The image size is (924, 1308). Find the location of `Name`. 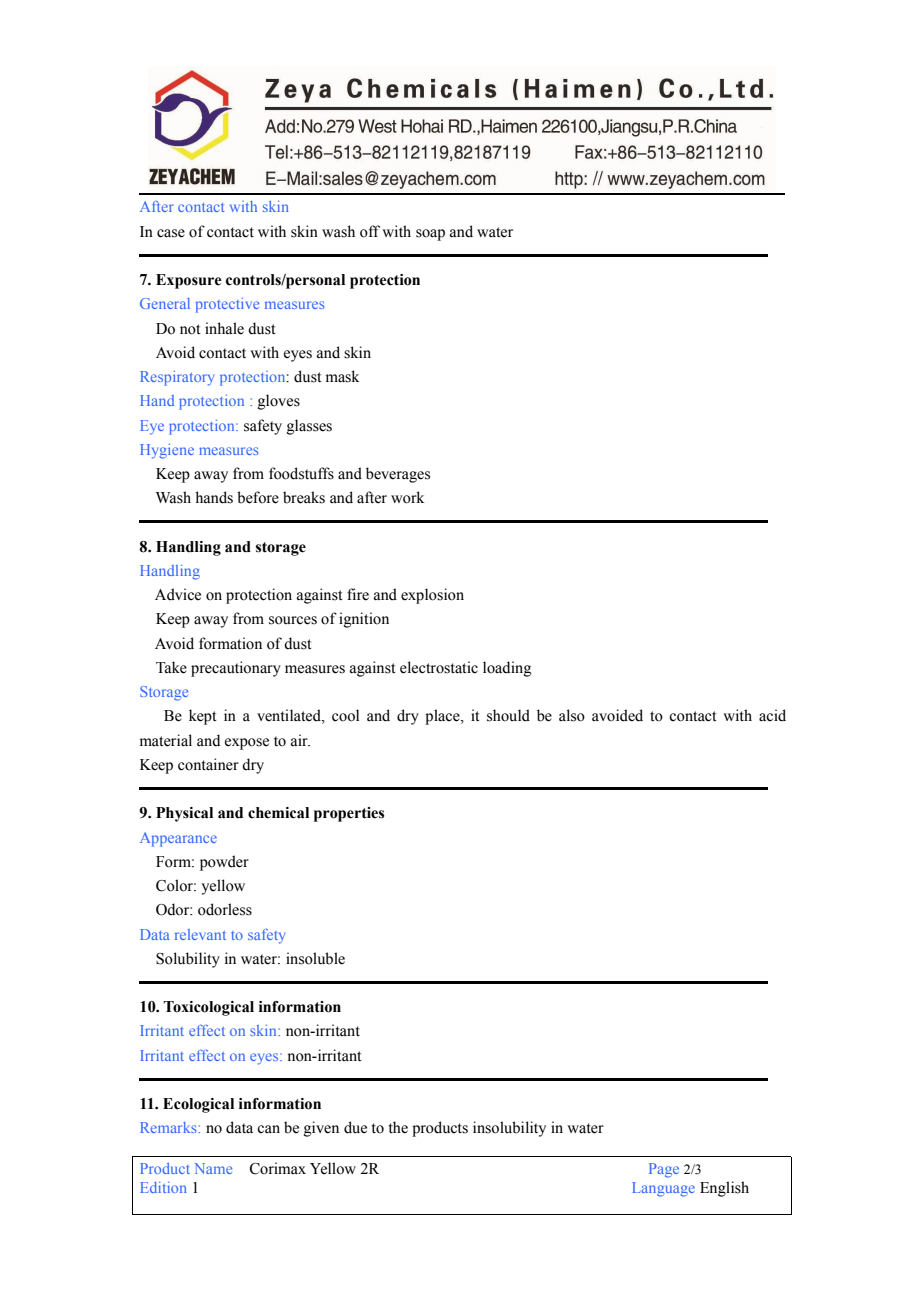

Name is located at coordinates (213, 1168).
